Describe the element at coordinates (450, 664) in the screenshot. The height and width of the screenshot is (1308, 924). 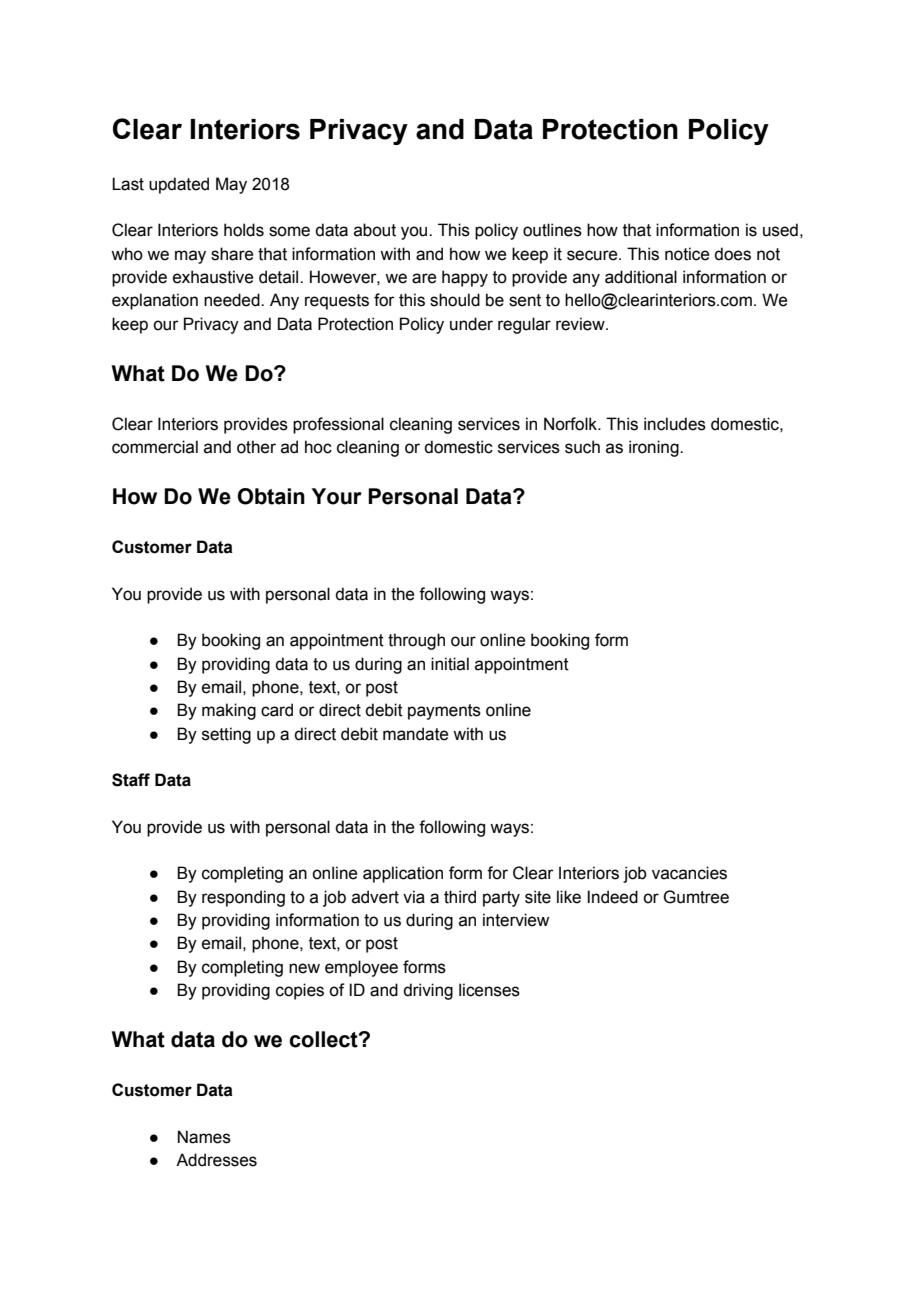
I see `initial` at that location.
